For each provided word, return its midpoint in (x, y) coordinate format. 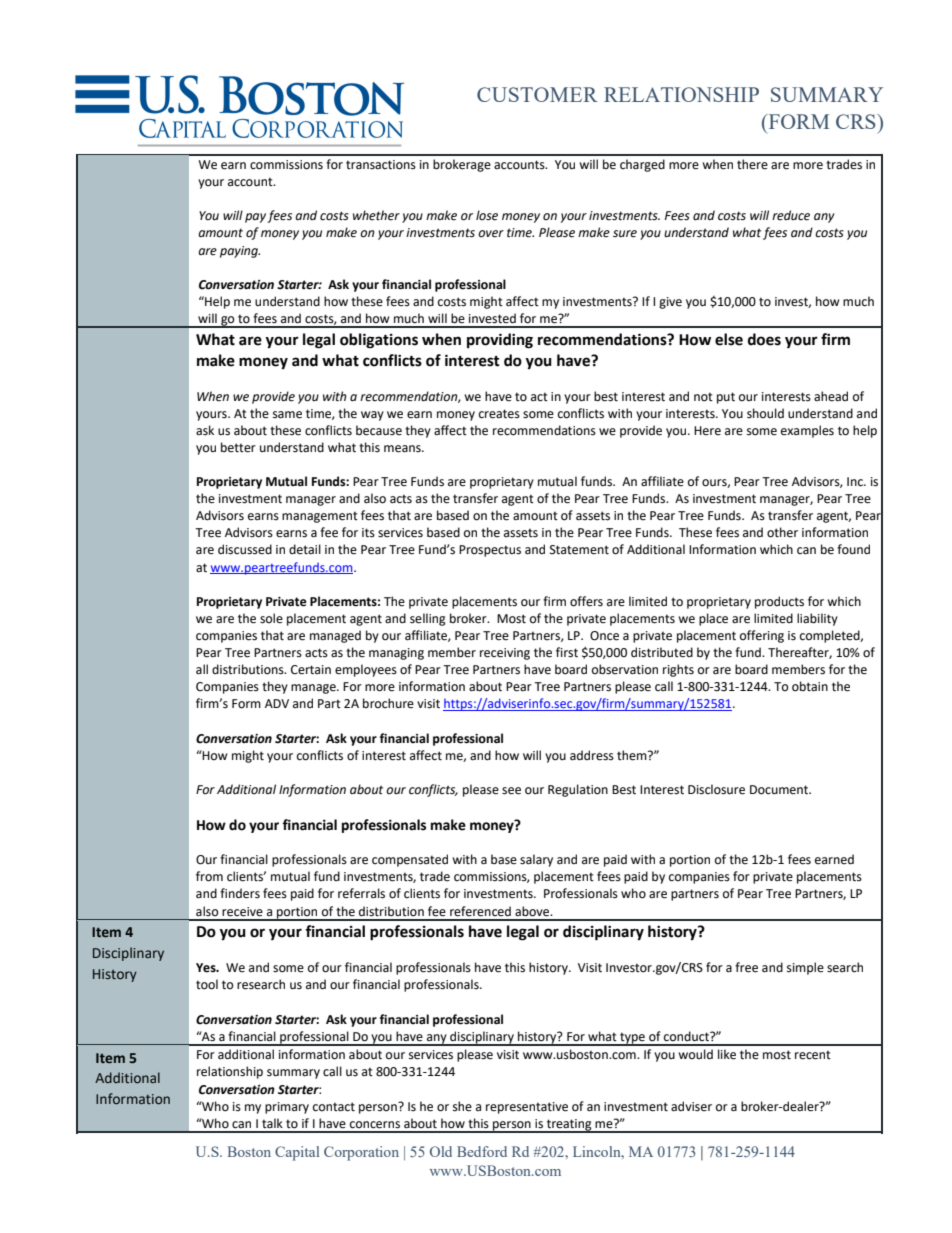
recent (813, 1055)
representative (527, 1108)
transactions (381, 165)
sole (271, 618)
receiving (505, 654)
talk (272, 1123)
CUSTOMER (537, 94)
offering (762, 636)
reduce (791, 215)
